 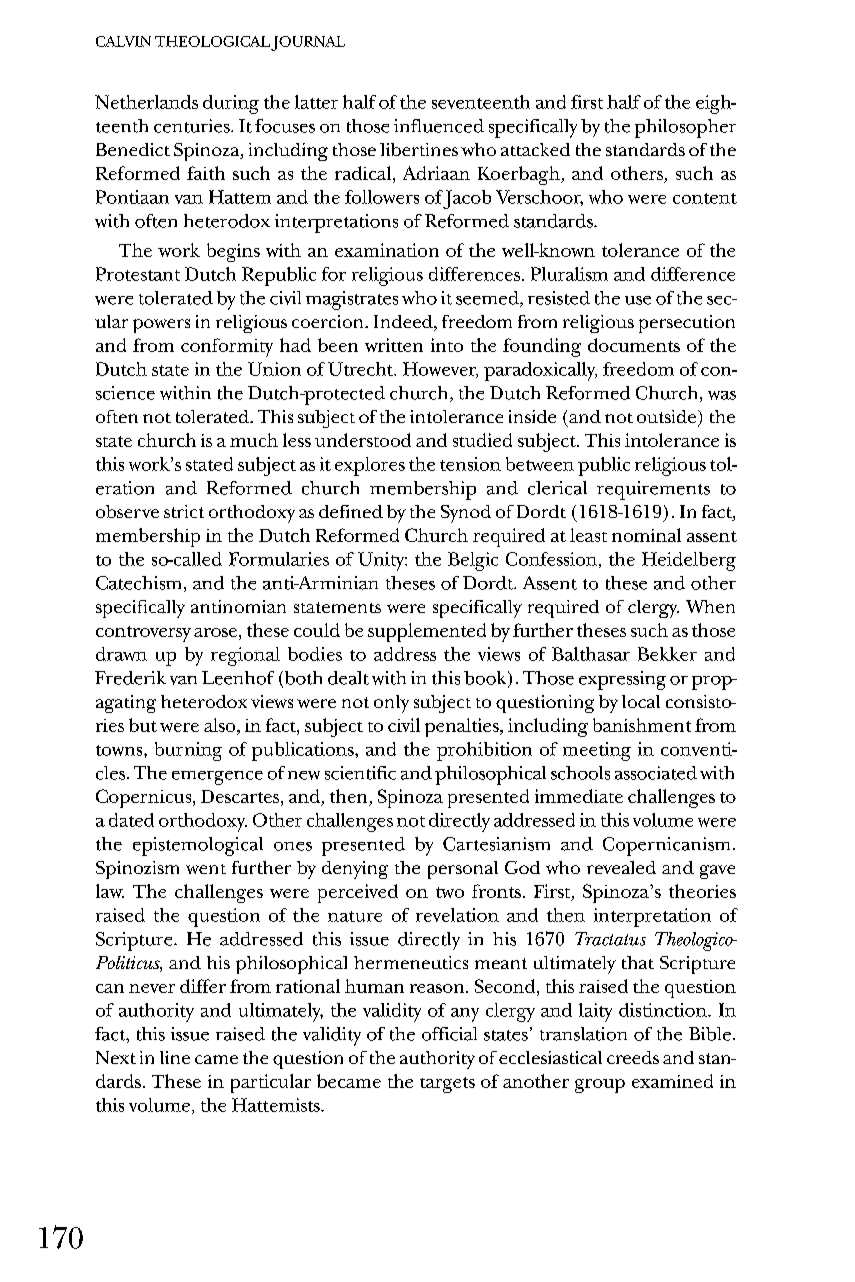 What do you see at coordinates (143, 634) in the screenshot?
I see `controversy` at bounding box center [143, 634].
